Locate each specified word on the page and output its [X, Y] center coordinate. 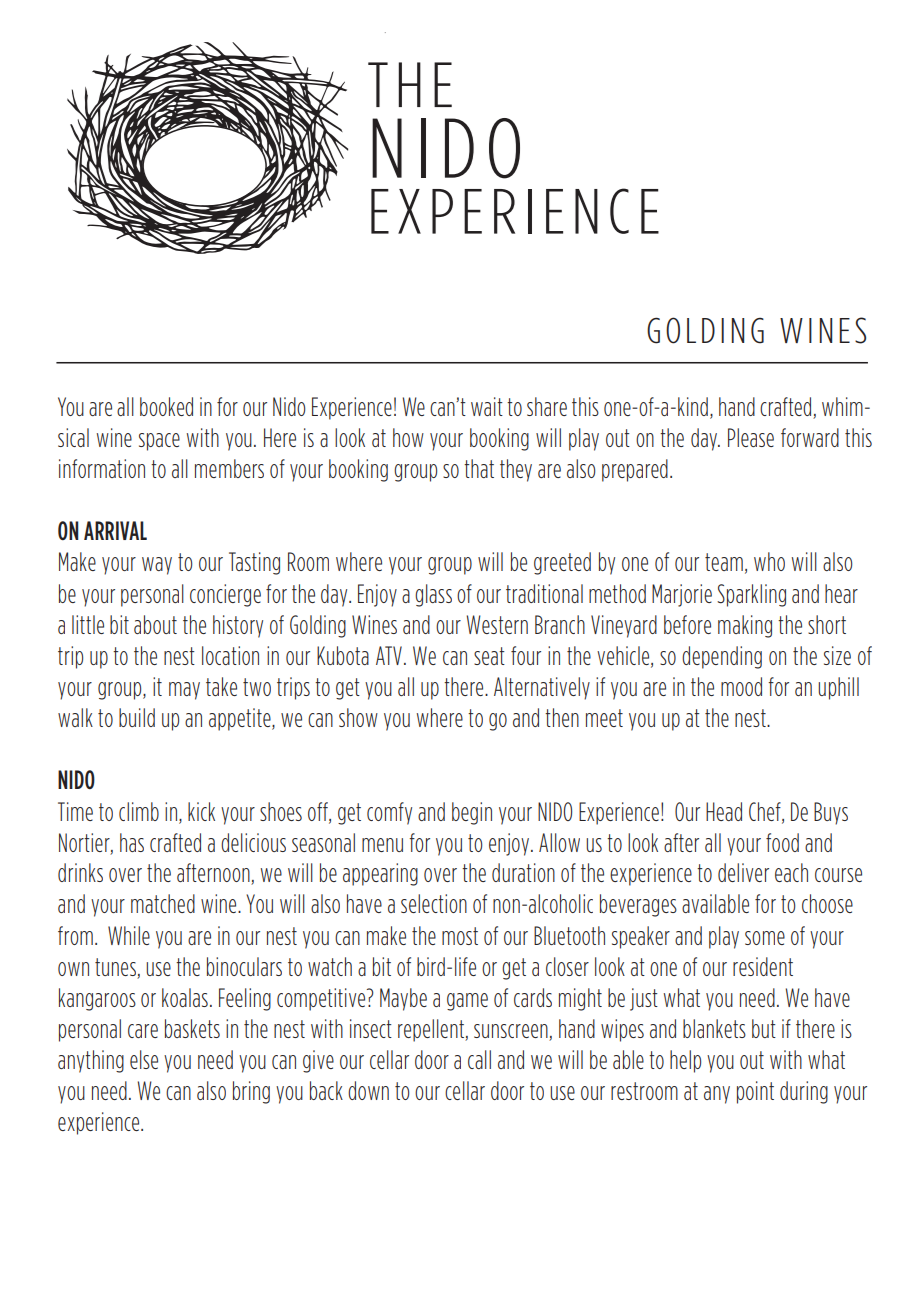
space [159, 442]
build [137, 717]
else [144, 1059]
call [479, 1059]
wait [487, 406]
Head [724, 811]
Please [751, 437]
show [358, 717]
